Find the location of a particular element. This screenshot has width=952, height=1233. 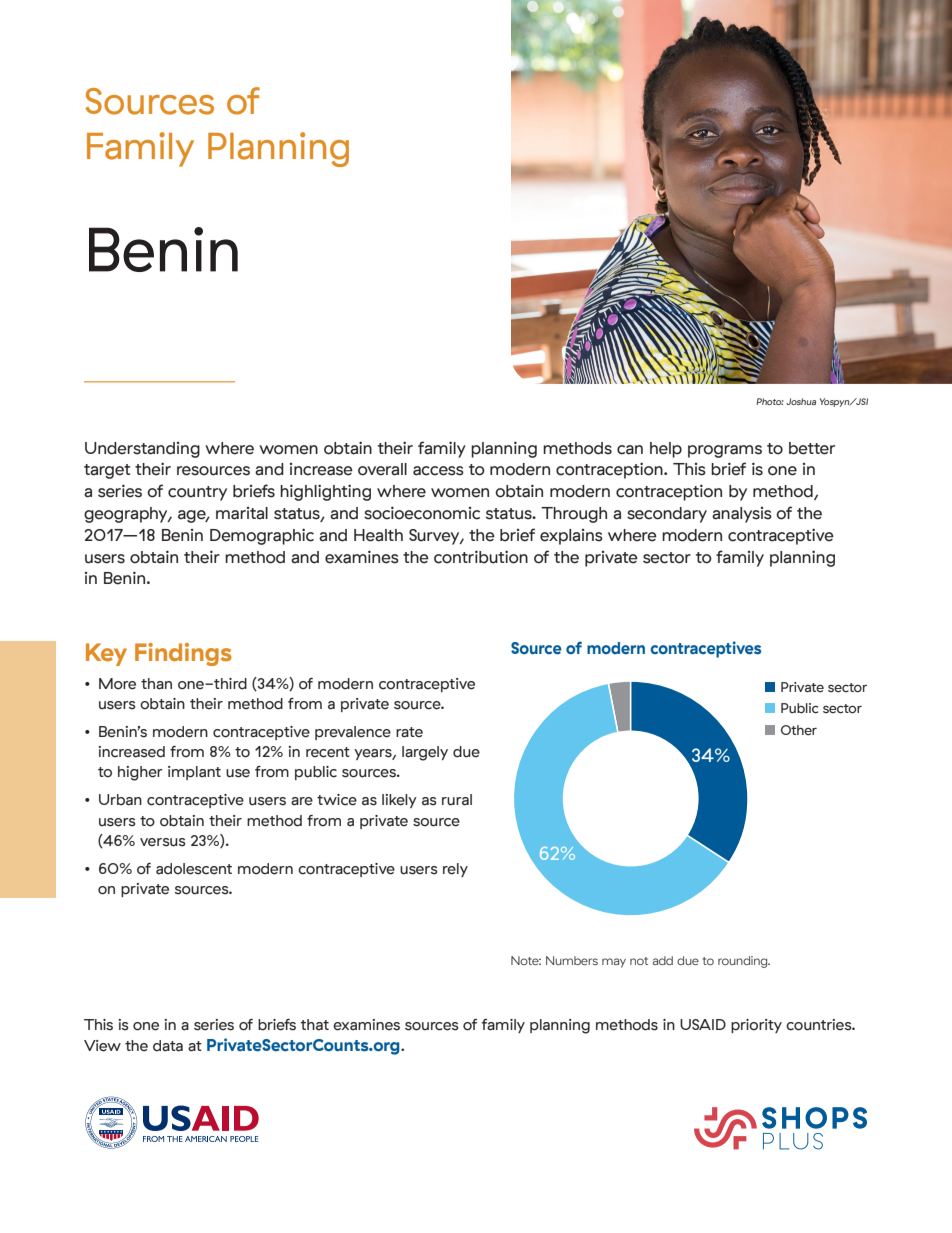

Understanding is located at coordinates (142, 450).
